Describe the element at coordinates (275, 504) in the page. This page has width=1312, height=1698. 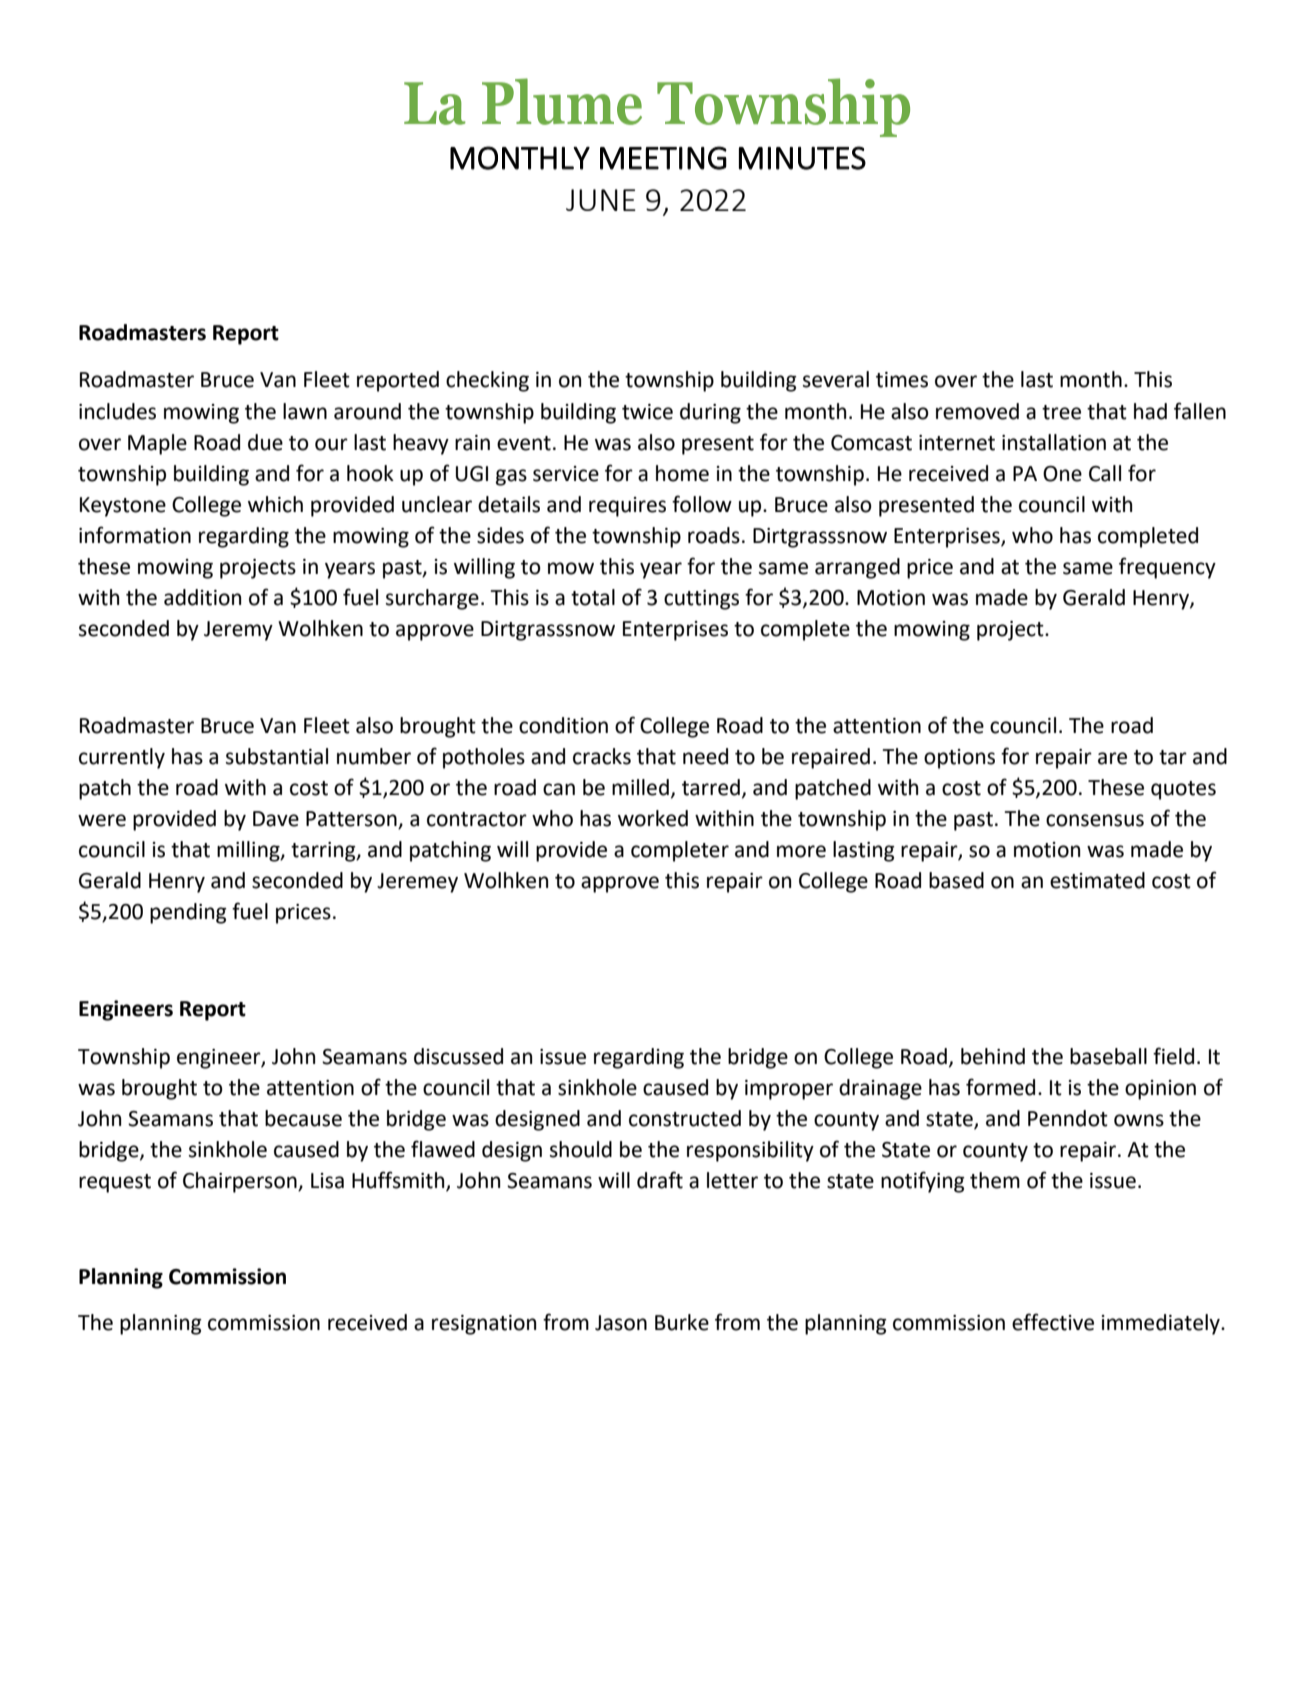
I see `which` at that location.
